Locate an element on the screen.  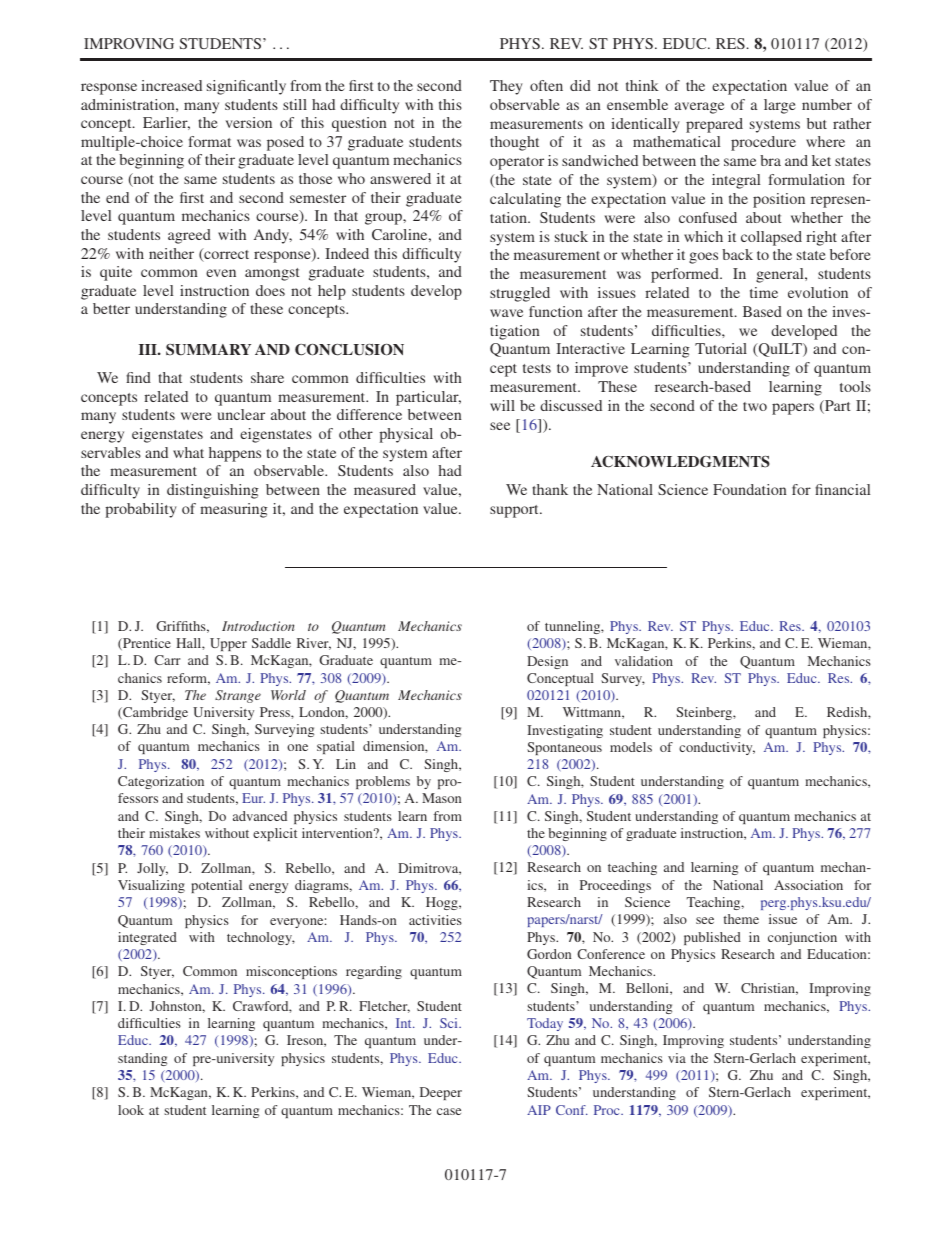
They is located at coordinates (506, 87).
